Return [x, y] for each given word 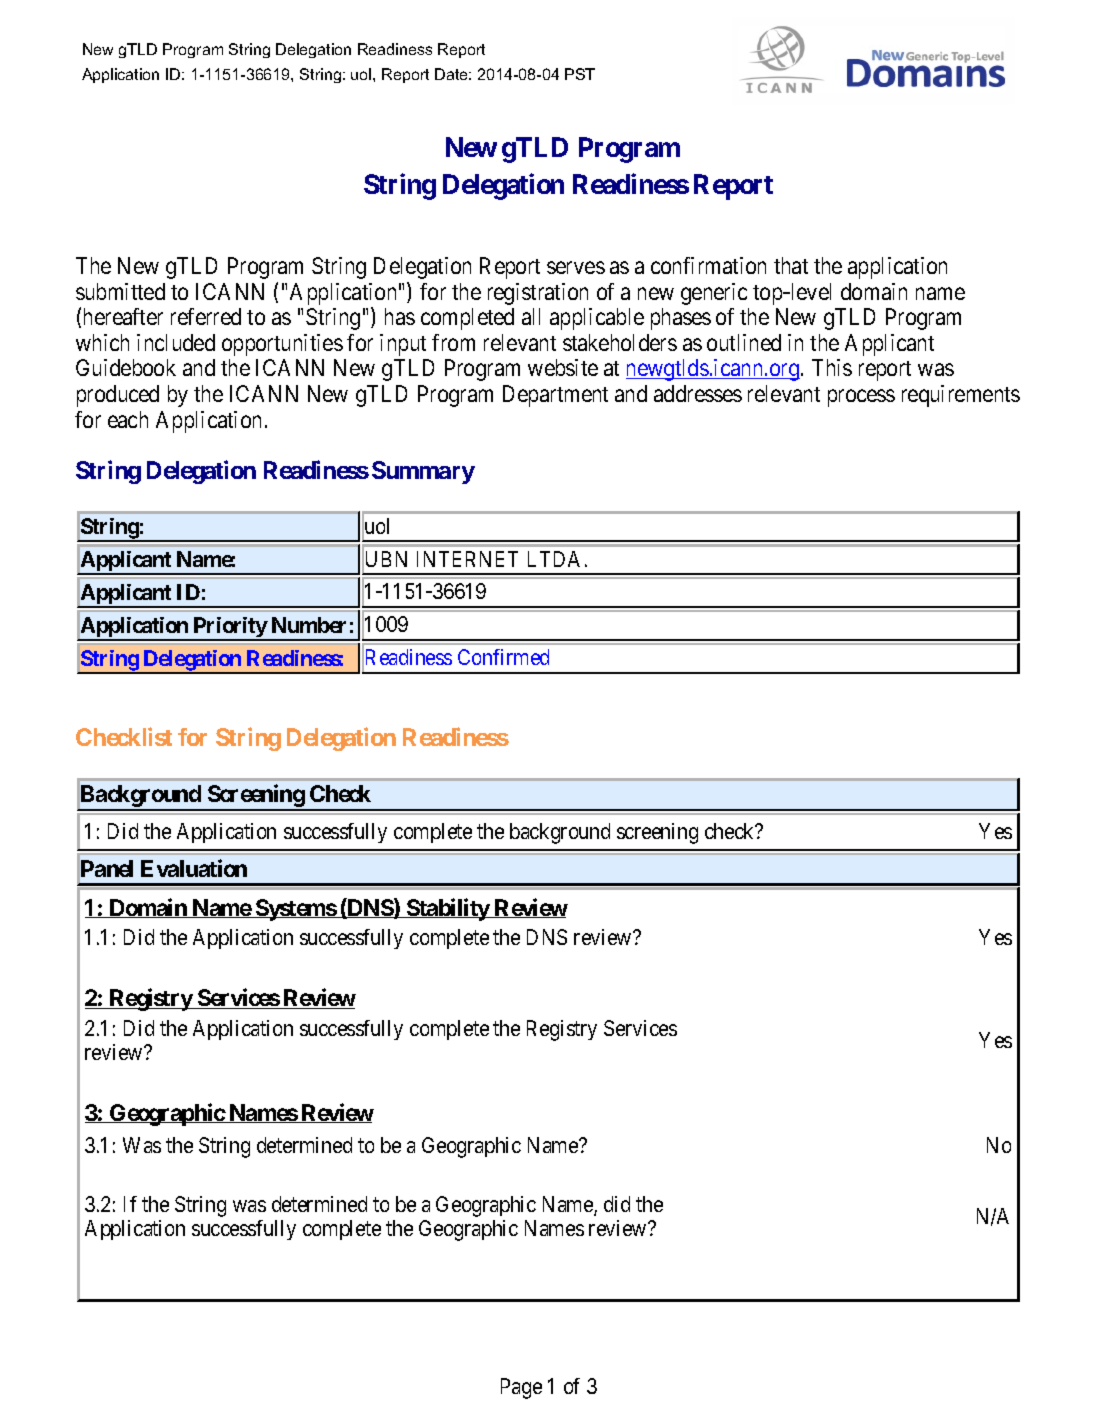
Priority [230, 628]
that [791, 265]
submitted [120, 291]
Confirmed [503, 657]
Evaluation [194, 868]
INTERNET [467, 559]
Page [521, 1388]
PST [580, 74]
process [861, 398]
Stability [448, 909]
